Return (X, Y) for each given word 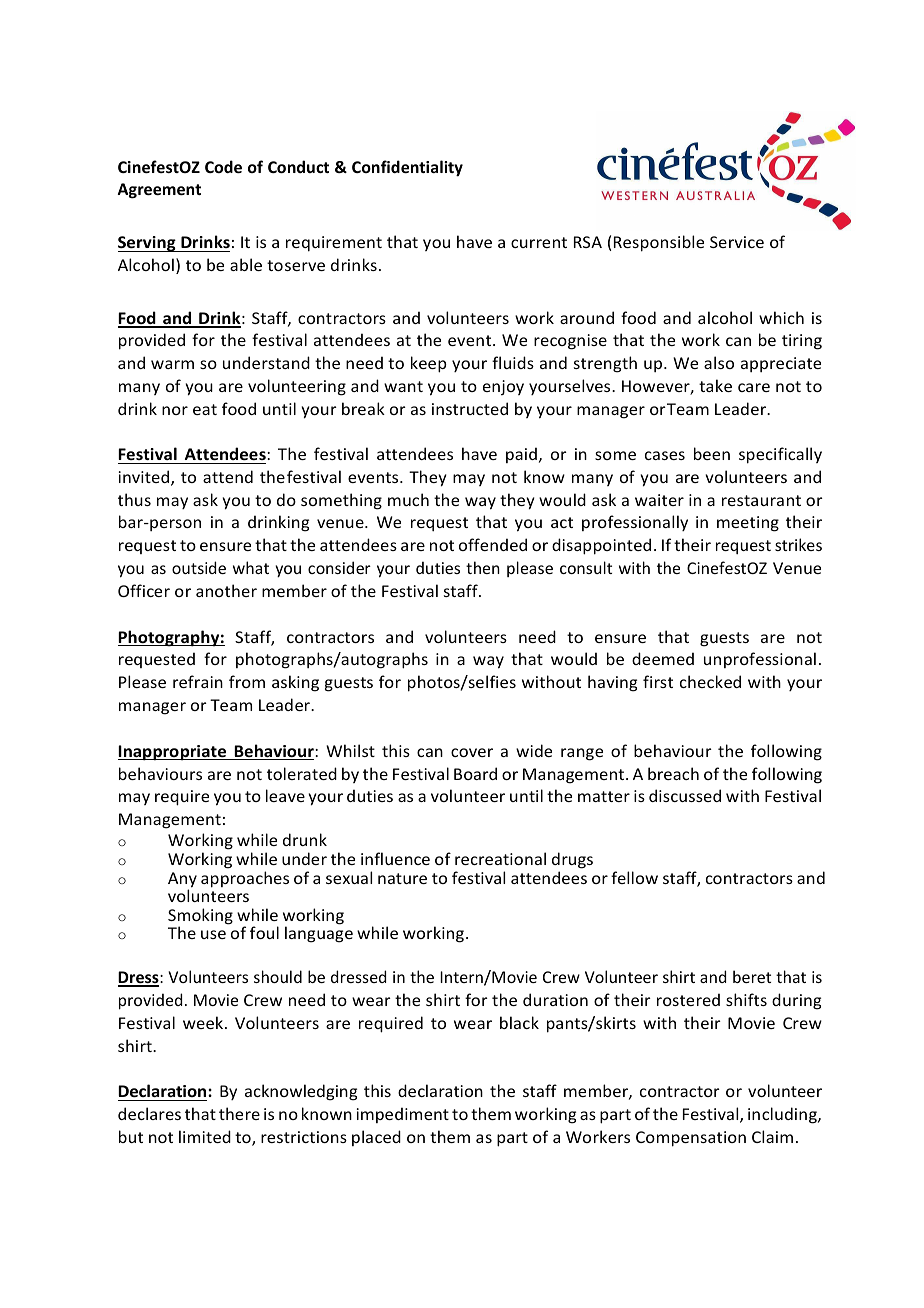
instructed (470, 408)
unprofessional (760, 660)
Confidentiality (407, 168)
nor (175, 410)
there (239, 1113)
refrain (198, 681)
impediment (402, 1115)
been (712, 453)
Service (737, 242)
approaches (245, 879)
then (483, 567)
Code (223, 166)
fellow (634, 877)
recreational (500, 858)
